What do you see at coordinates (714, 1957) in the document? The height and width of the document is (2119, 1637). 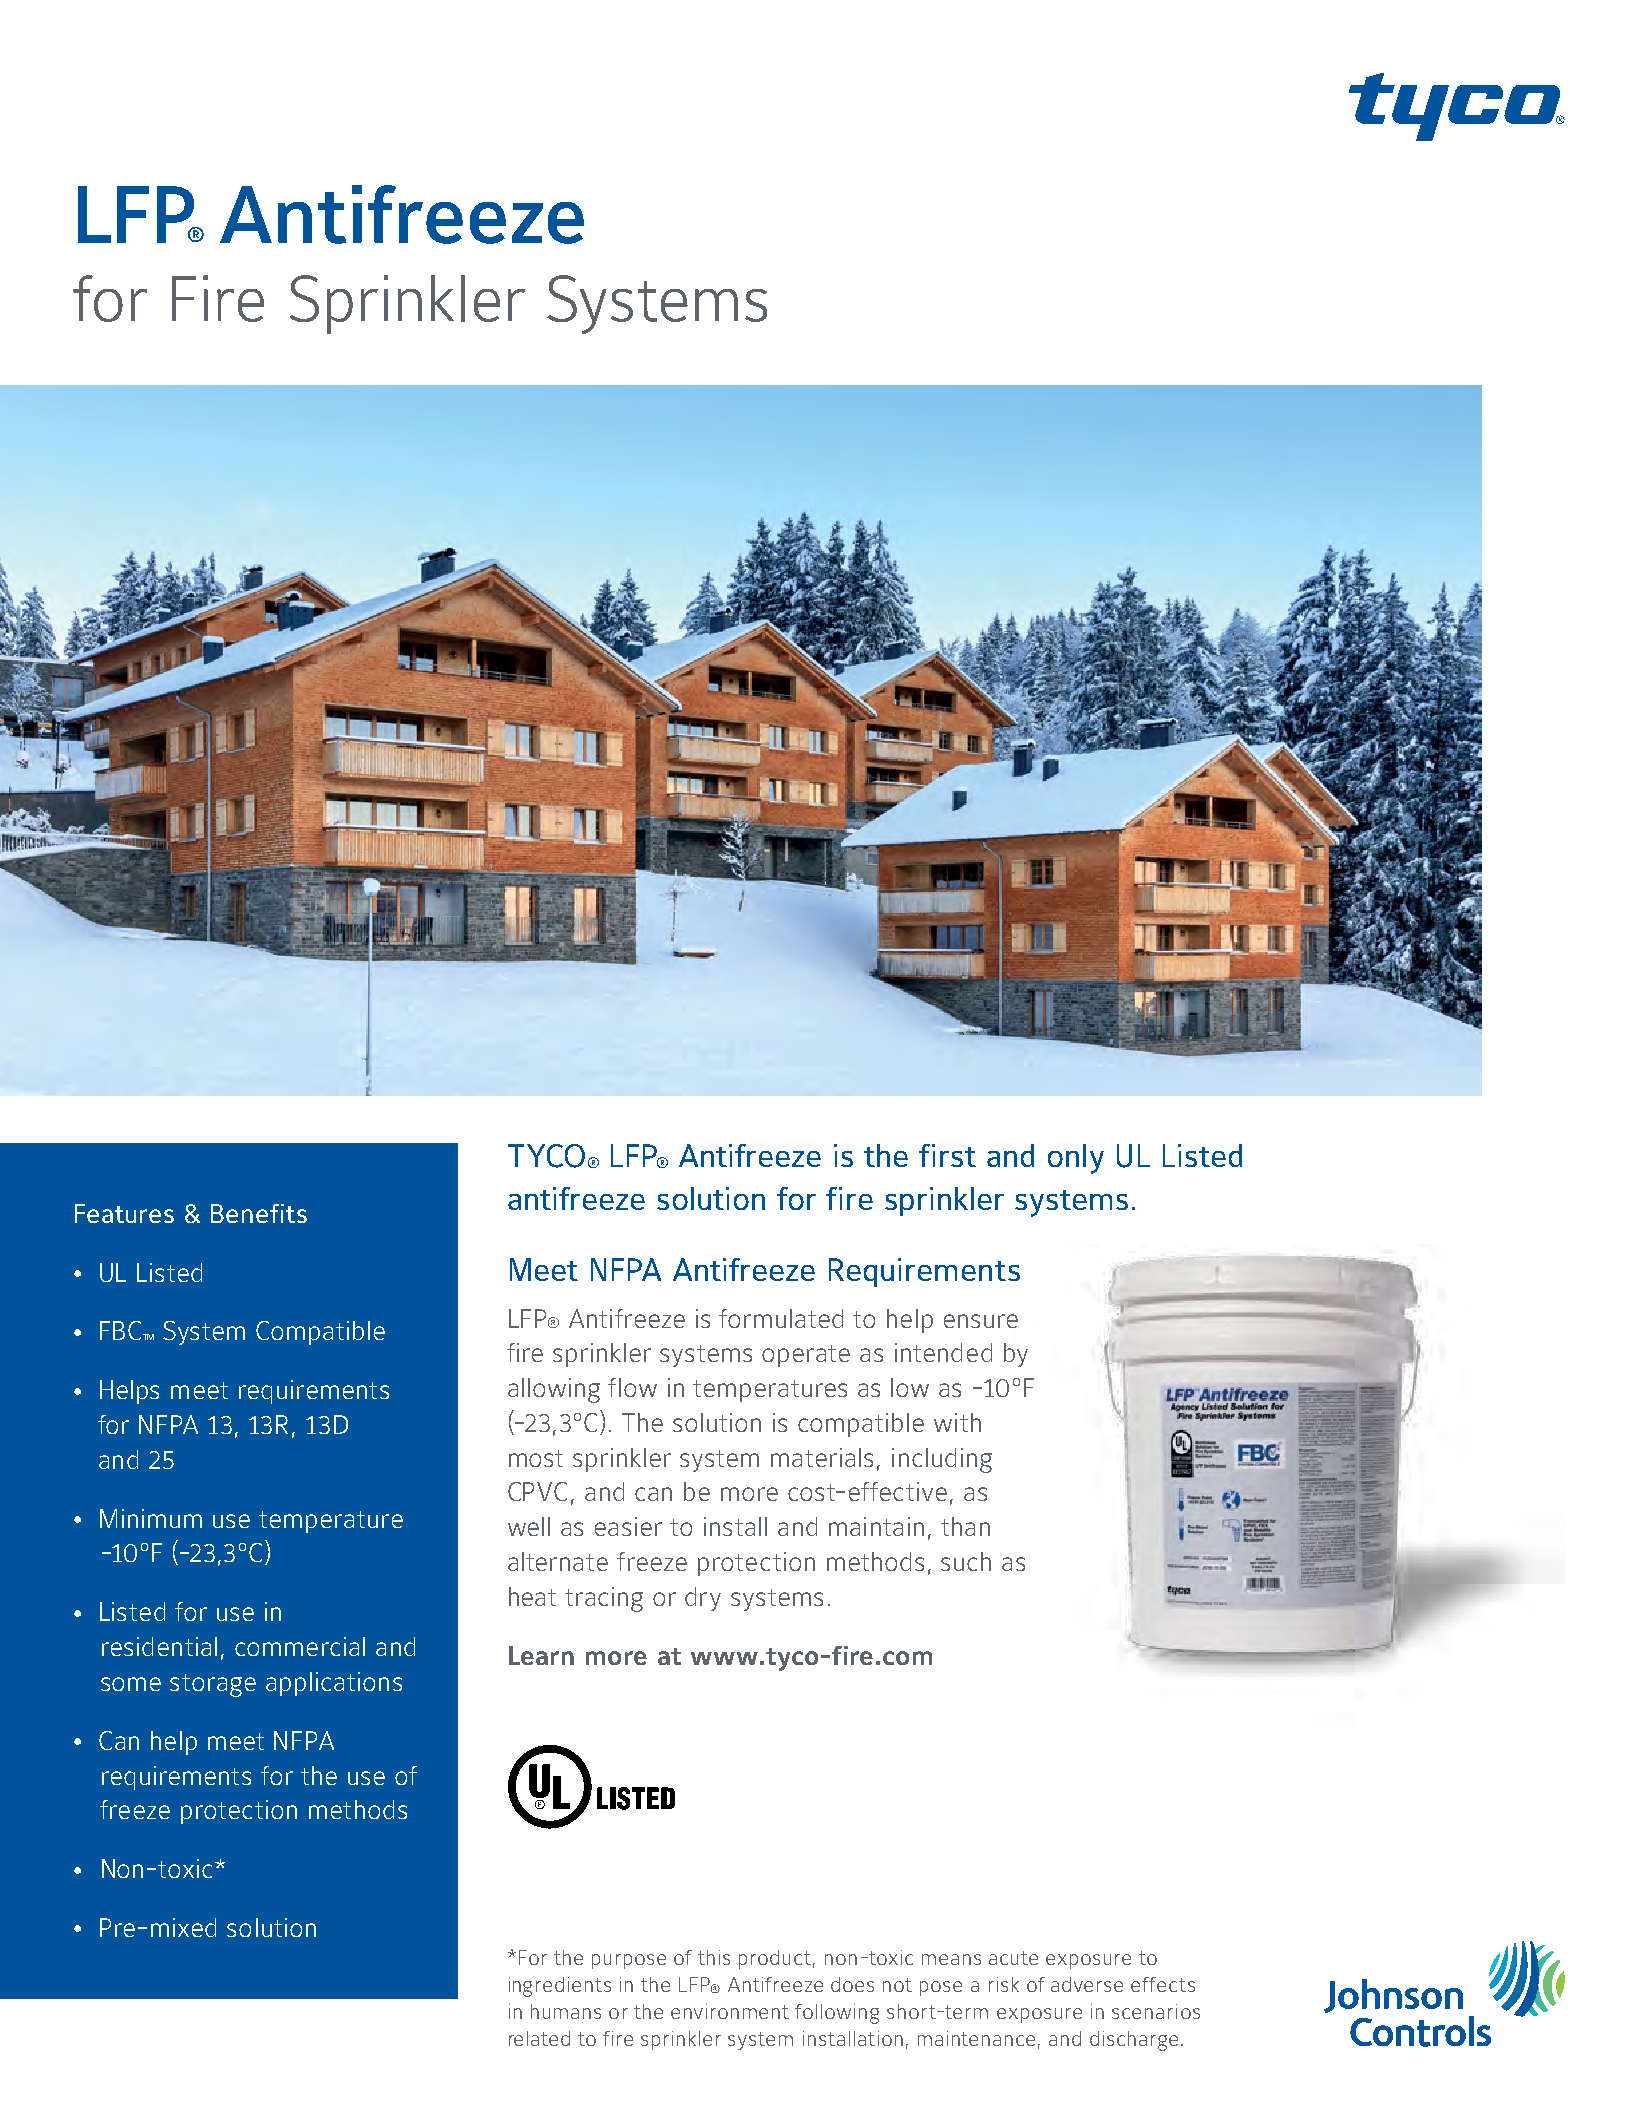 I see `this` at bounding box center [714, 1957].
